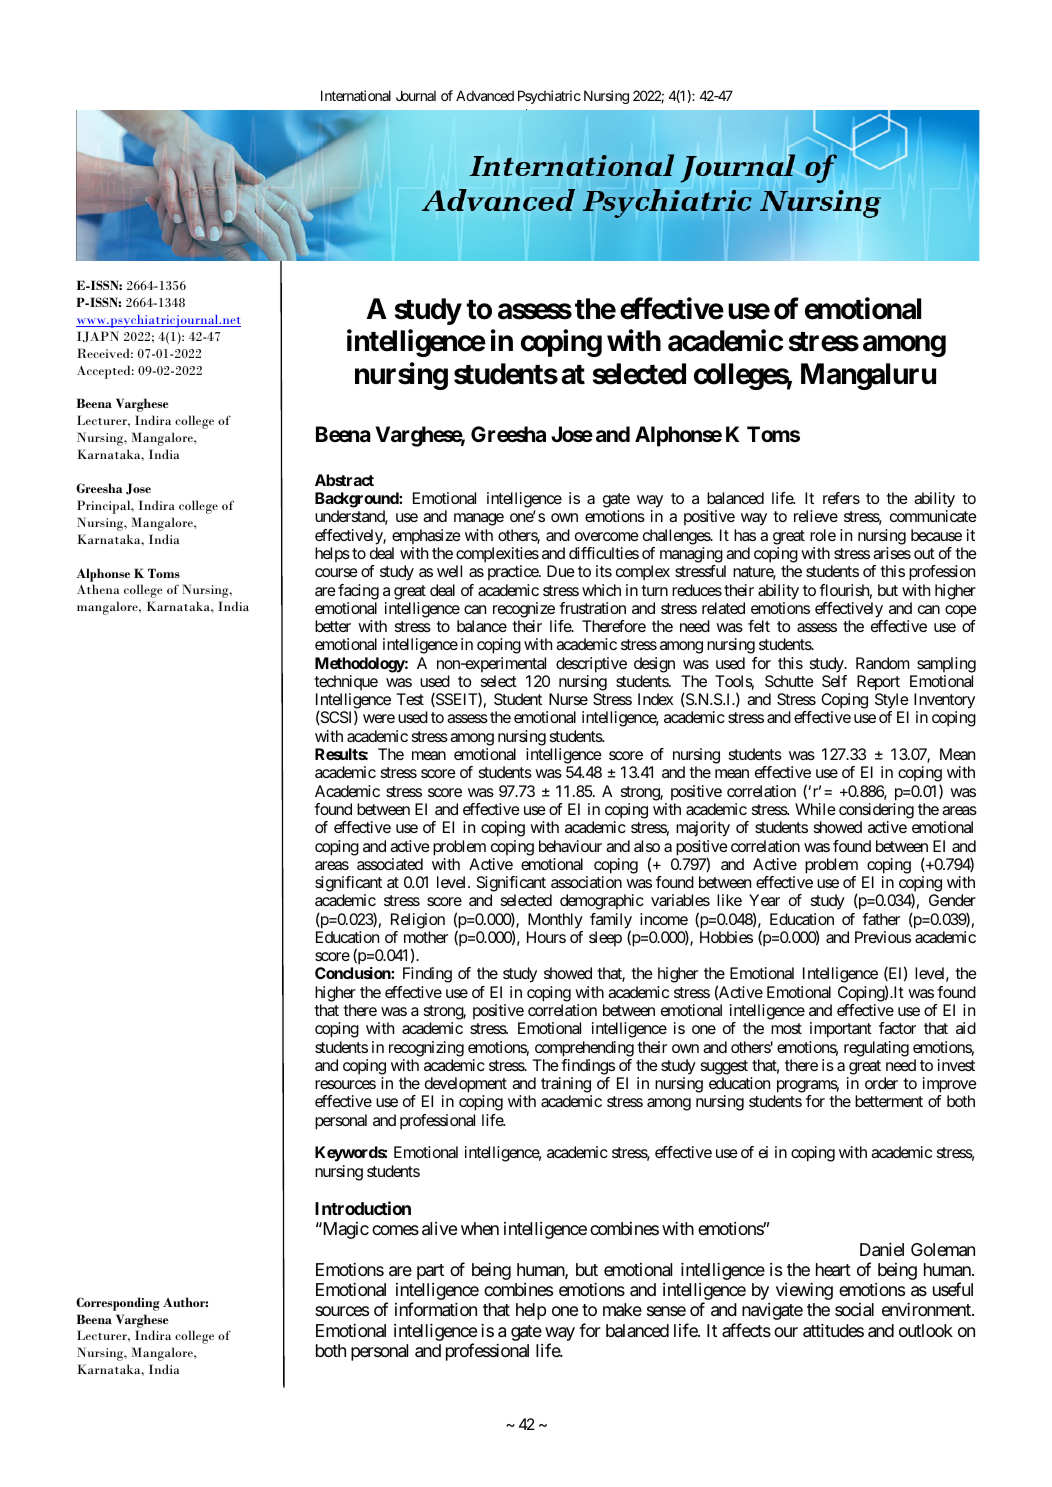 The image size is (1052, 1487). I want to click on Corresponding, so click(118, 1304).
